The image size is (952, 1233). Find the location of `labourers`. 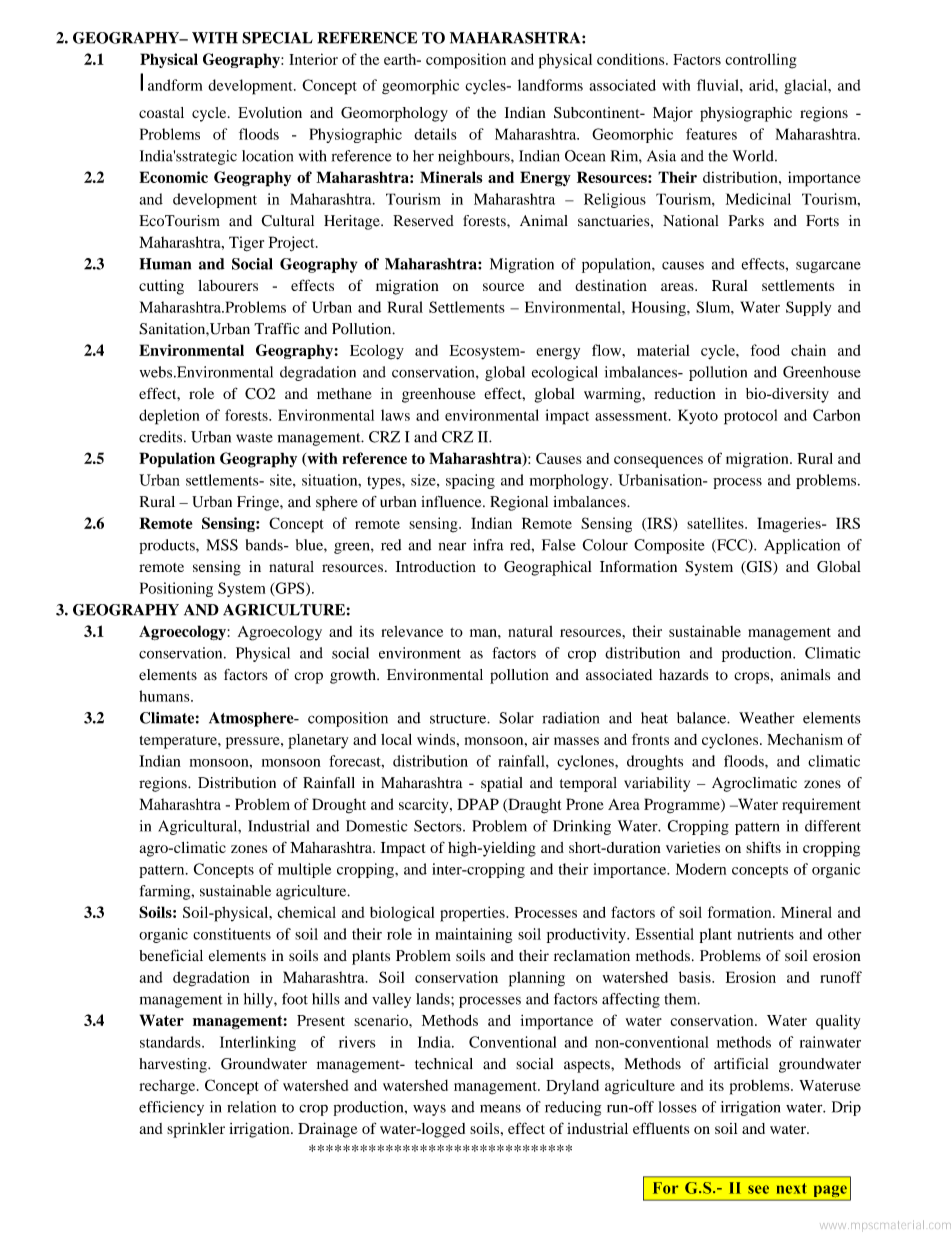

labourers is located at coordinates (228, 285).
